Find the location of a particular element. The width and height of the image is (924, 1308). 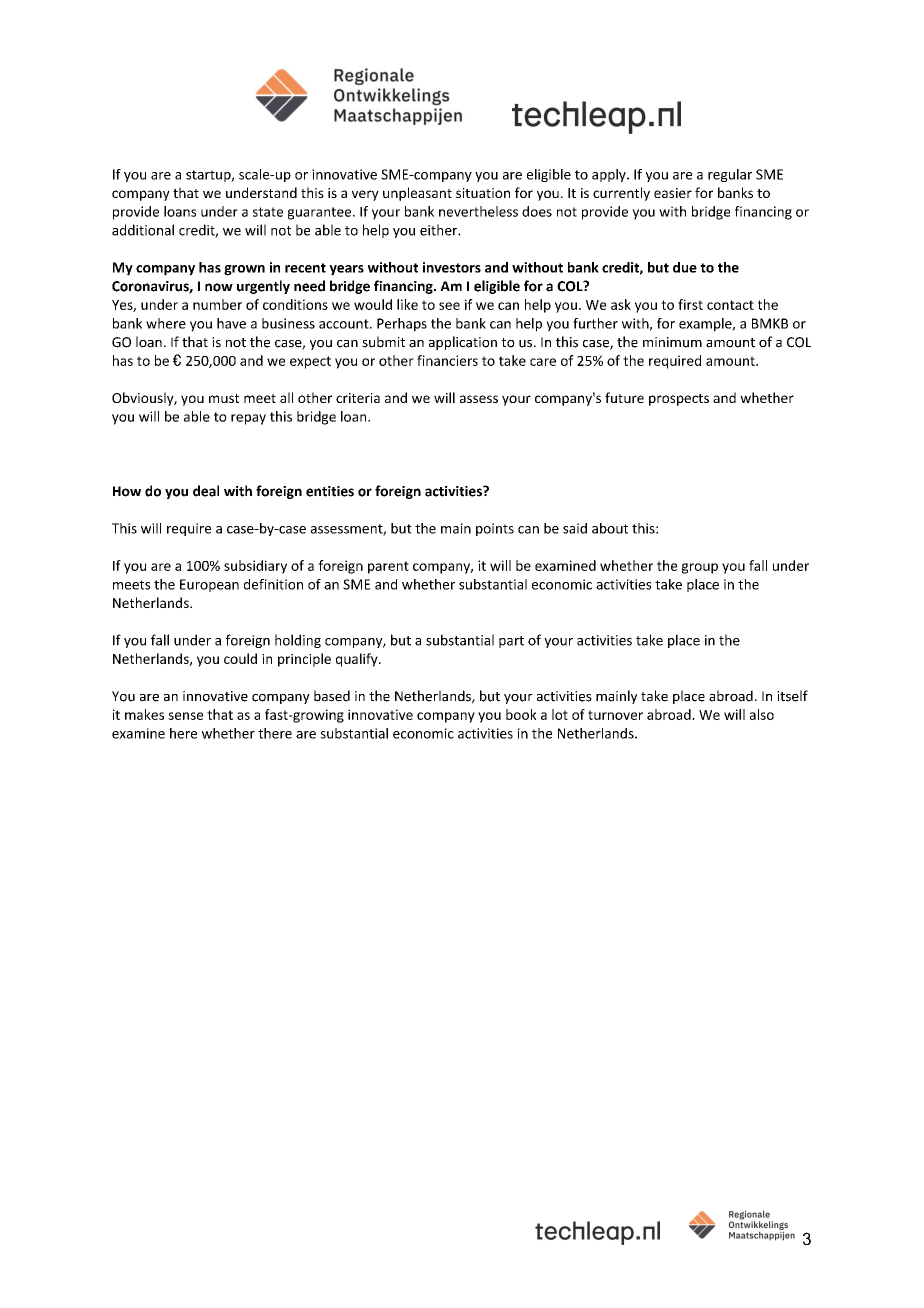

repay is located at coordinates (248, 419).
